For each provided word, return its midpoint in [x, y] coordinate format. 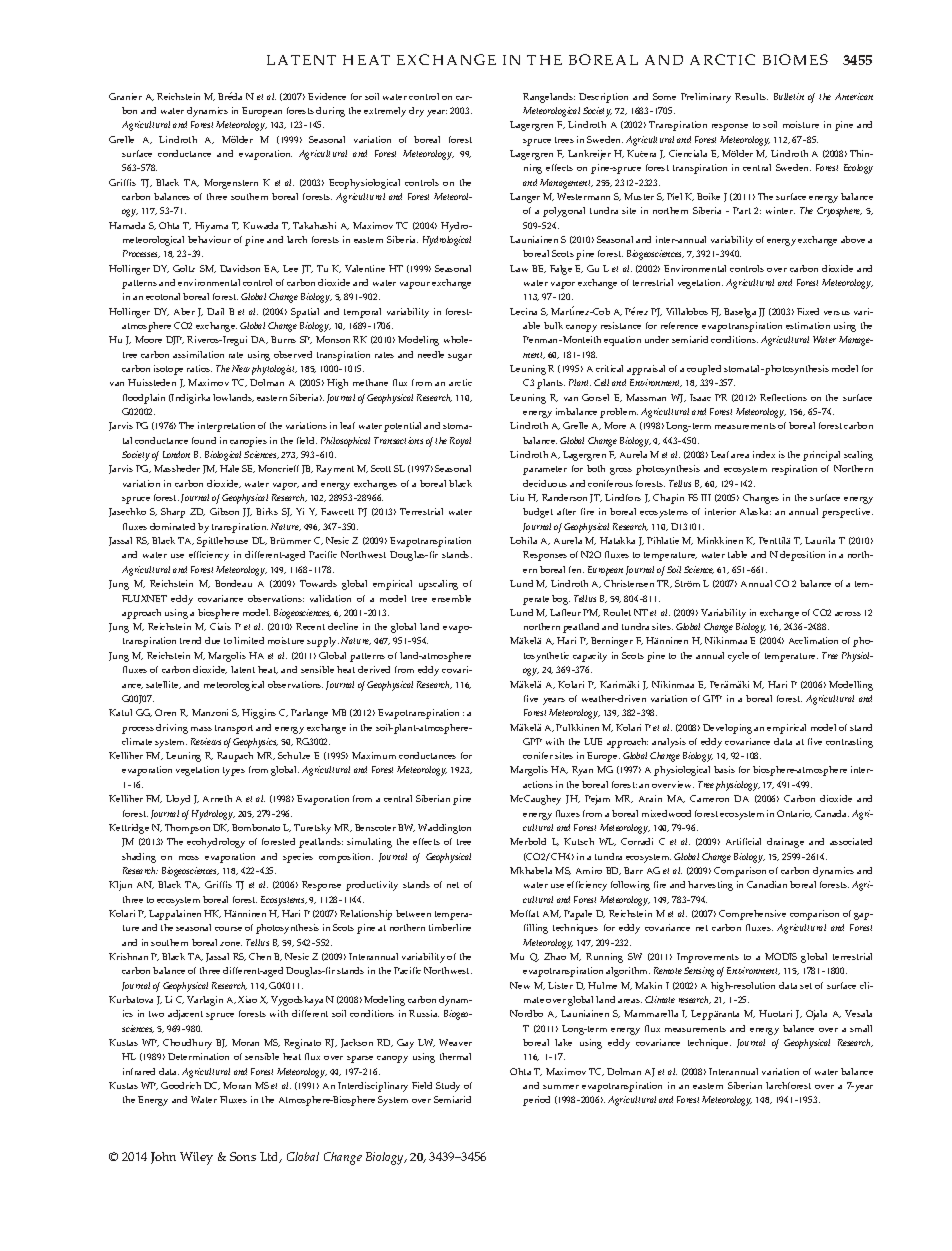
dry [416, 112]
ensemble [451, 598]
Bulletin [789, 96]
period [536, 1101]
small [861, 1028]
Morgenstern [231, 184]
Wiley [196, 1158]
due [212, 640]
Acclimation [813, 640]
